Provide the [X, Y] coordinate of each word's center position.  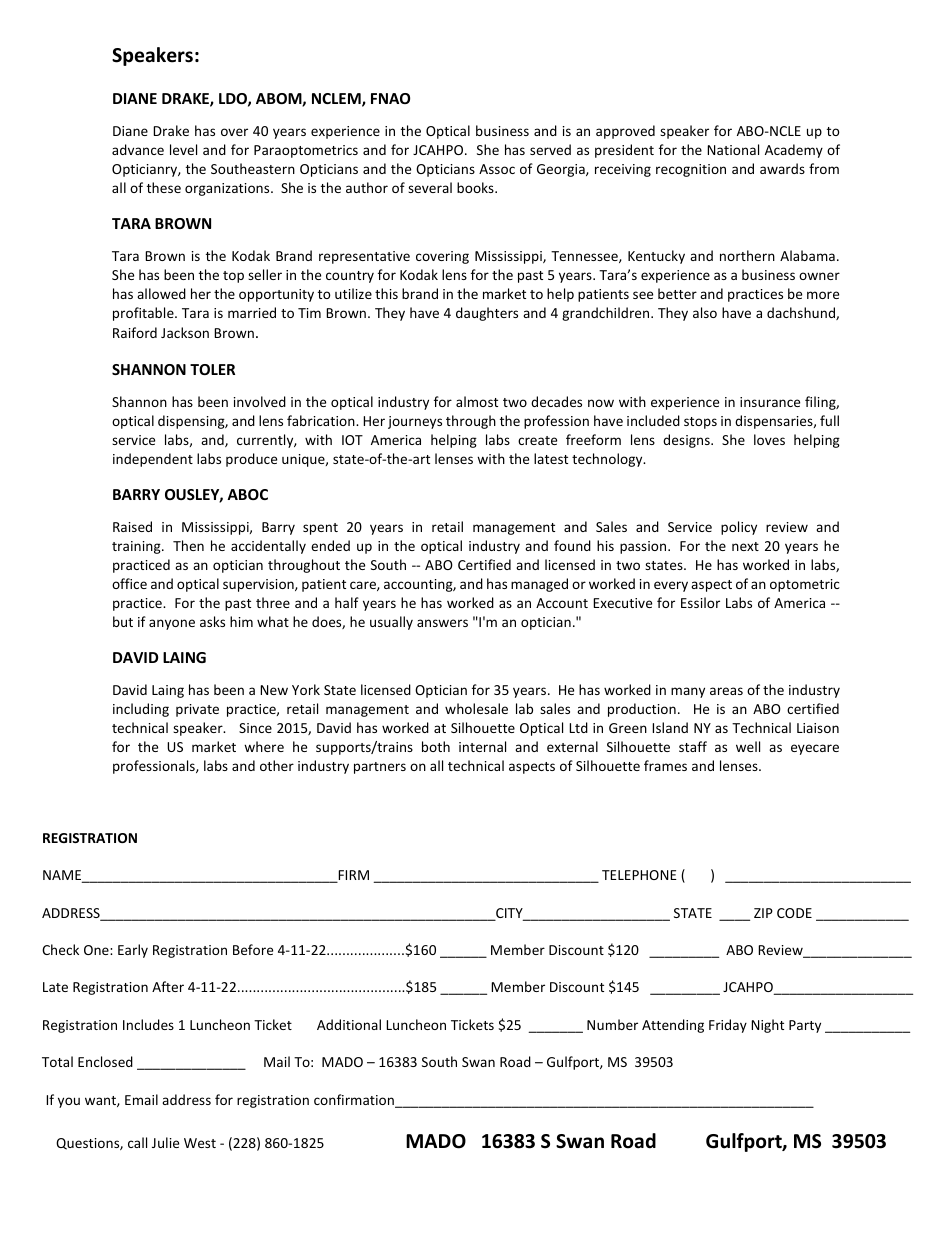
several [430, 187]
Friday [728, 1026]
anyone [172, 624]
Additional [349, 1024]
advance [138, 149]
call [137, 1142]
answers [442, 623]
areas [726, 691]
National [733, 149]
